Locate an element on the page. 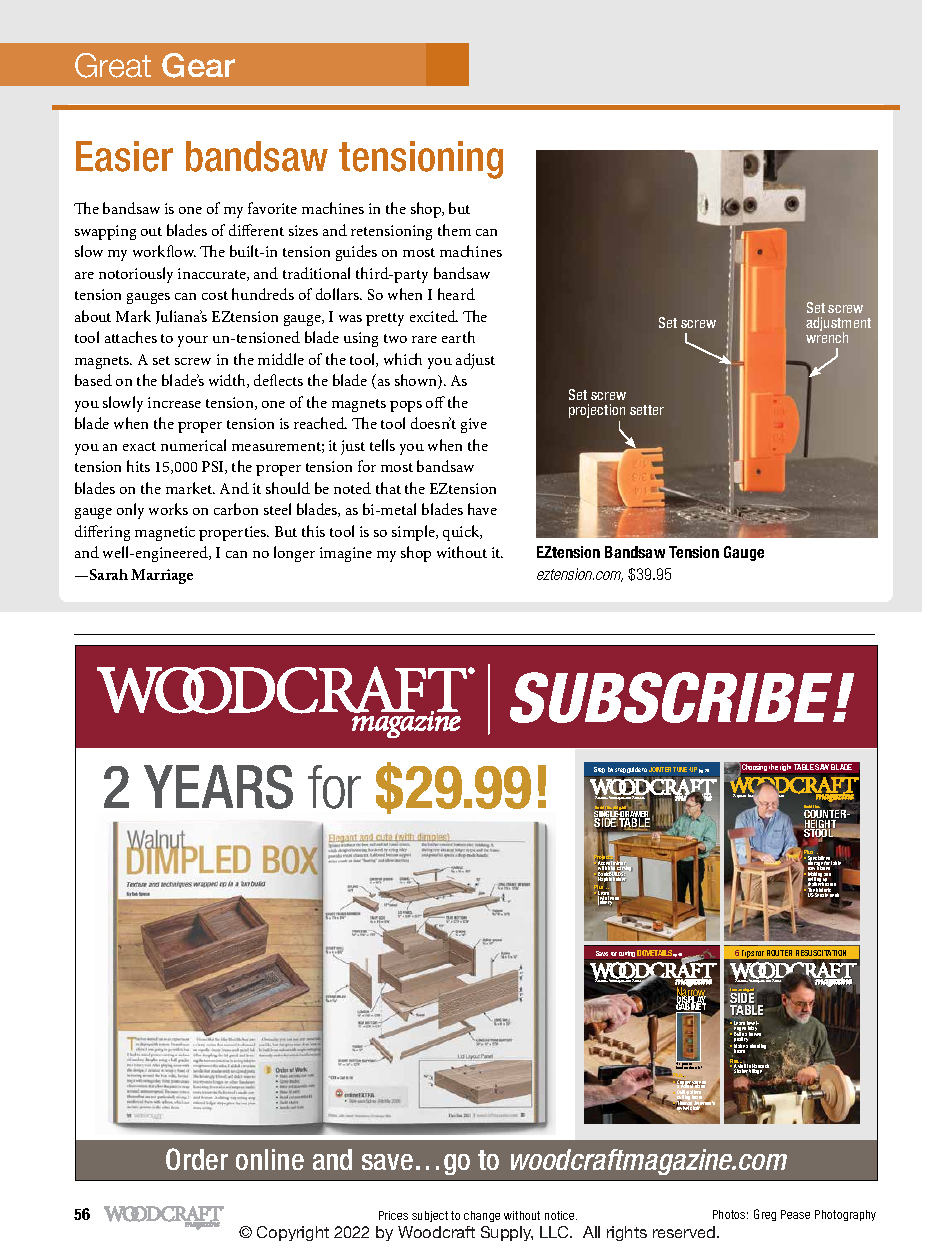 The image size is (952, 1250). Marriage is located at coordinates (162, 576).
